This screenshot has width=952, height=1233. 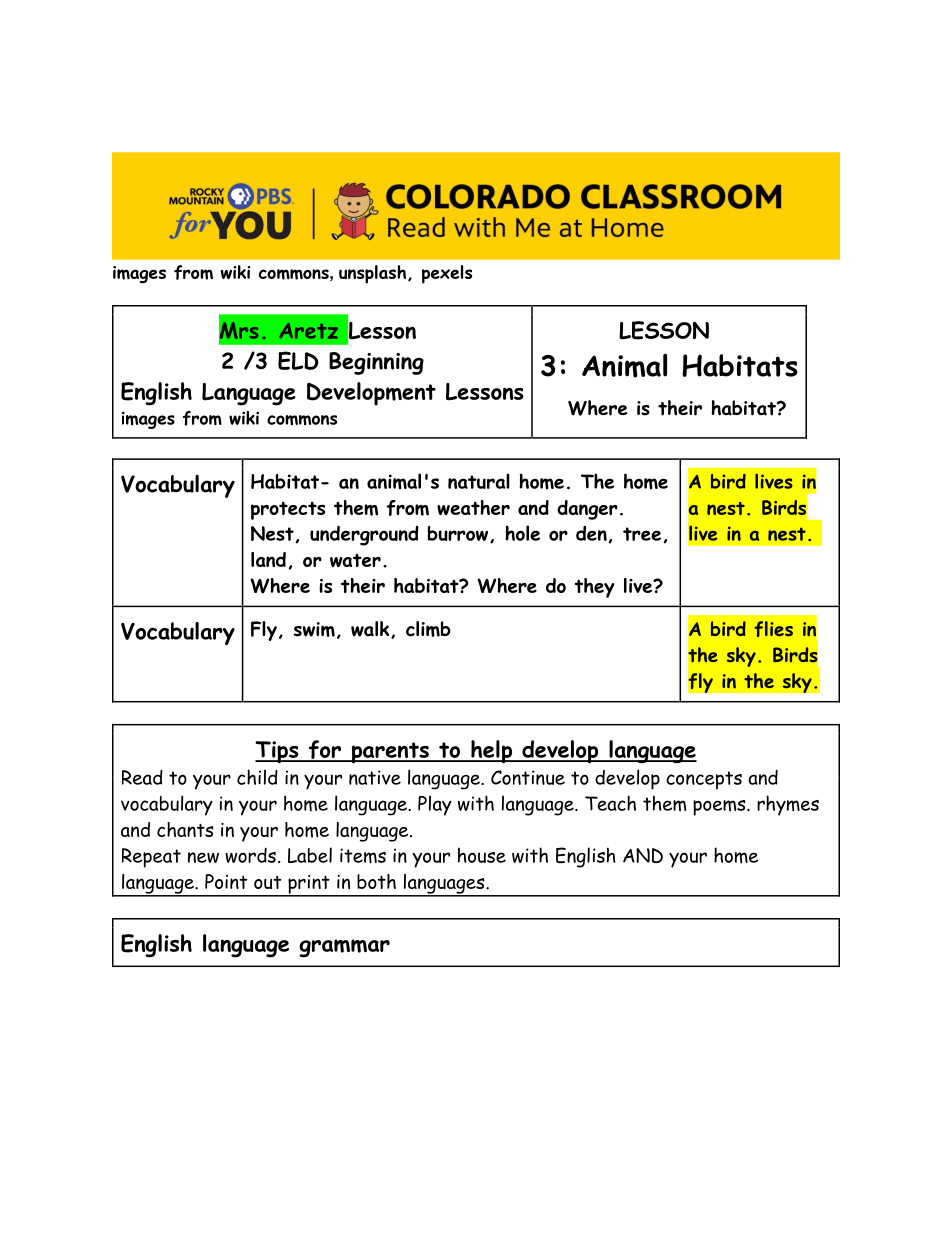 What do you see at coordinates (479, 481) in the screenshot?
I see `natural` at bounding box center [479, 481].
